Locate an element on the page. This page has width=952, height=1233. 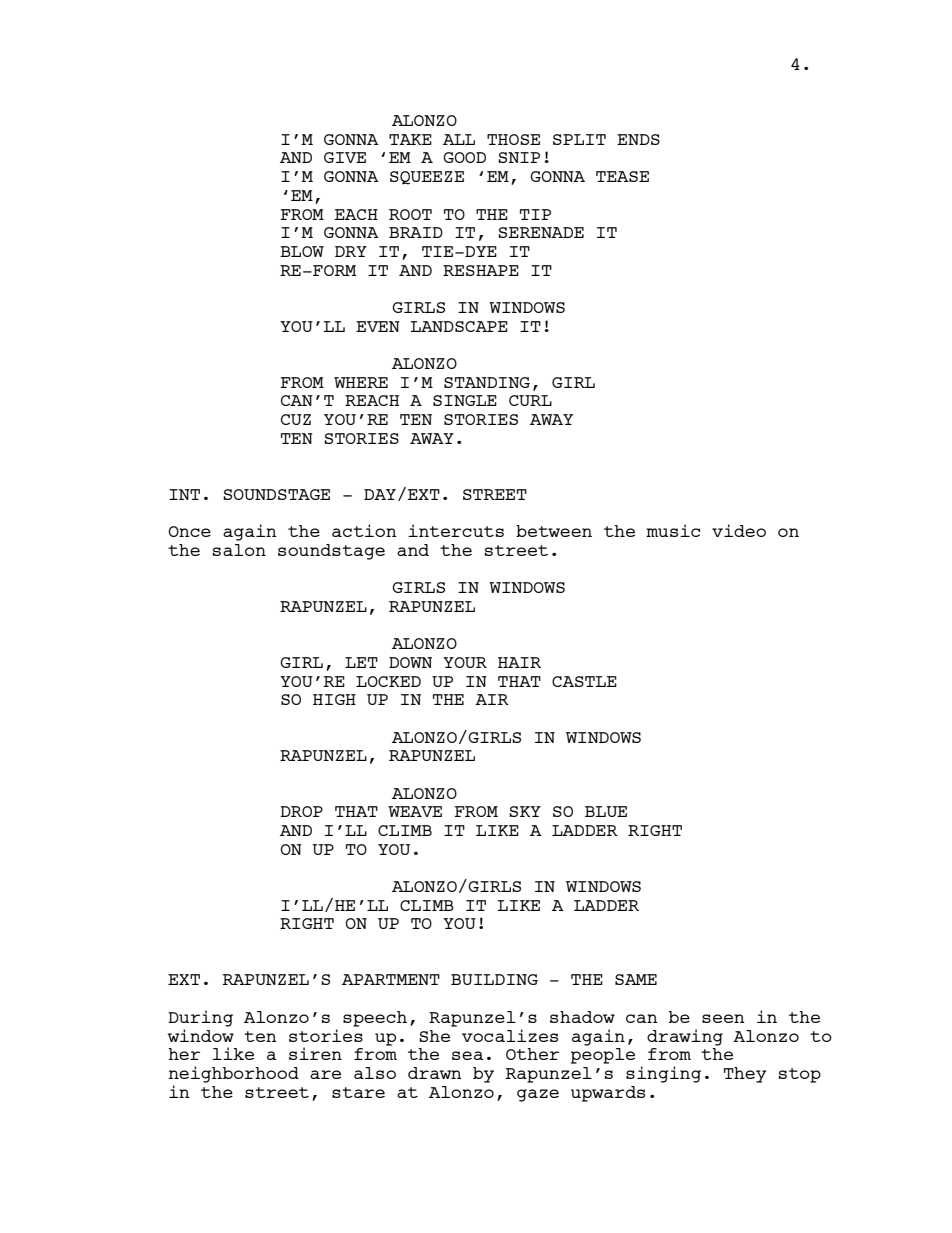
BLUE is located at coordinates (606, 811).
